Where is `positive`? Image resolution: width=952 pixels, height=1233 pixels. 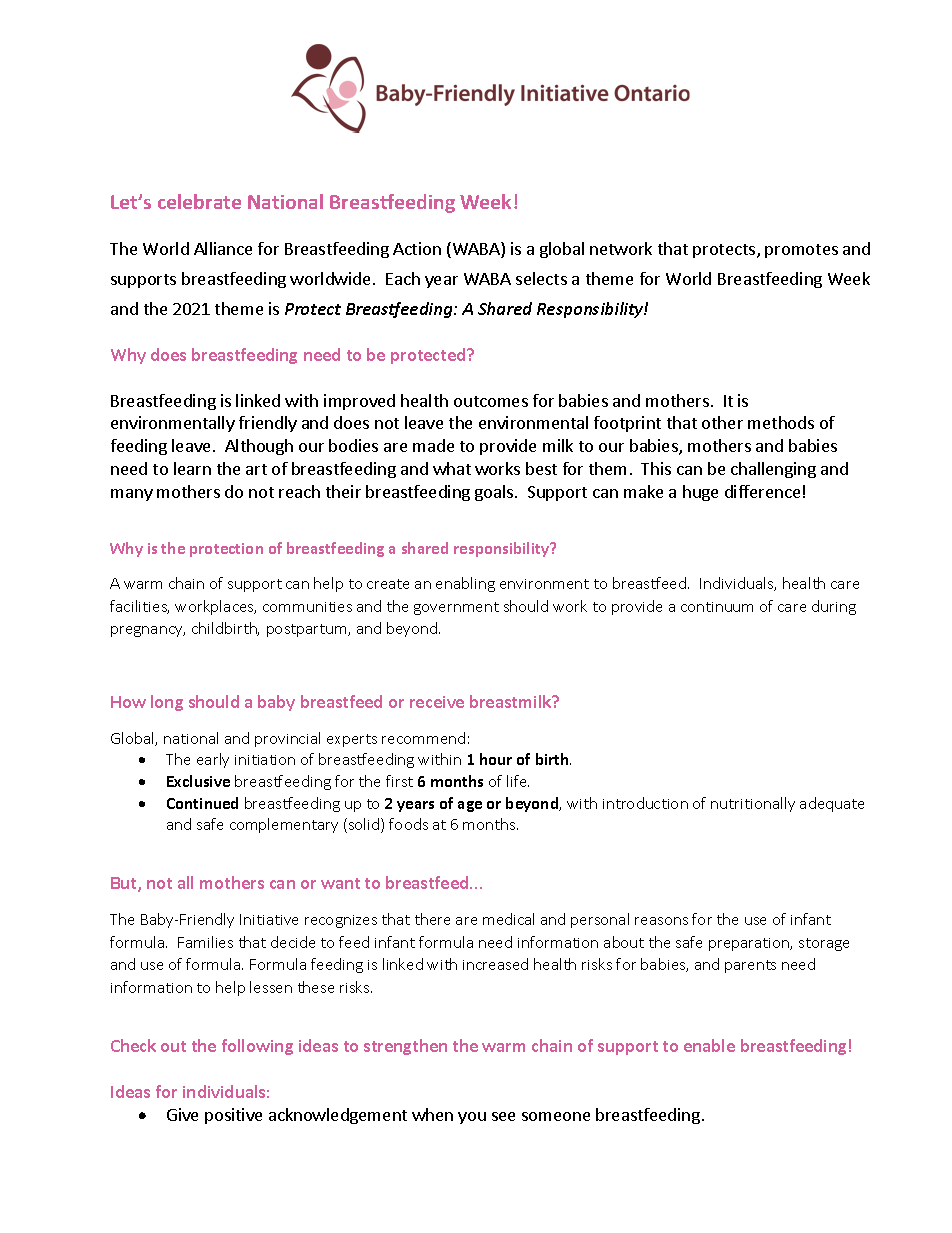 positive is located at coordinates (233, 1116).
